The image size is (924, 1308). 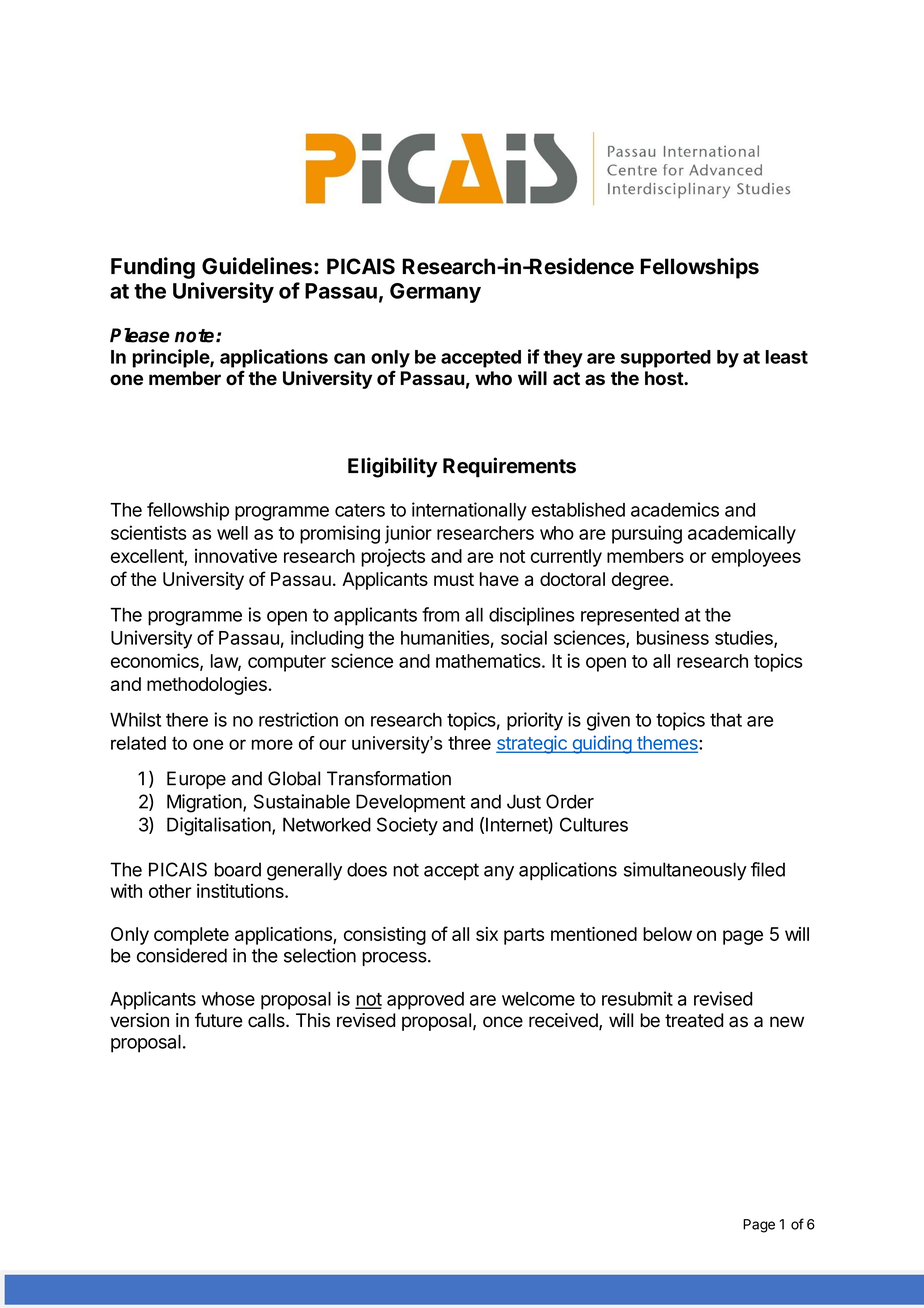 What do you see at coordinates (153, 268) in the screenshot?
I see `Funding` at bounding box center [153, 268].
